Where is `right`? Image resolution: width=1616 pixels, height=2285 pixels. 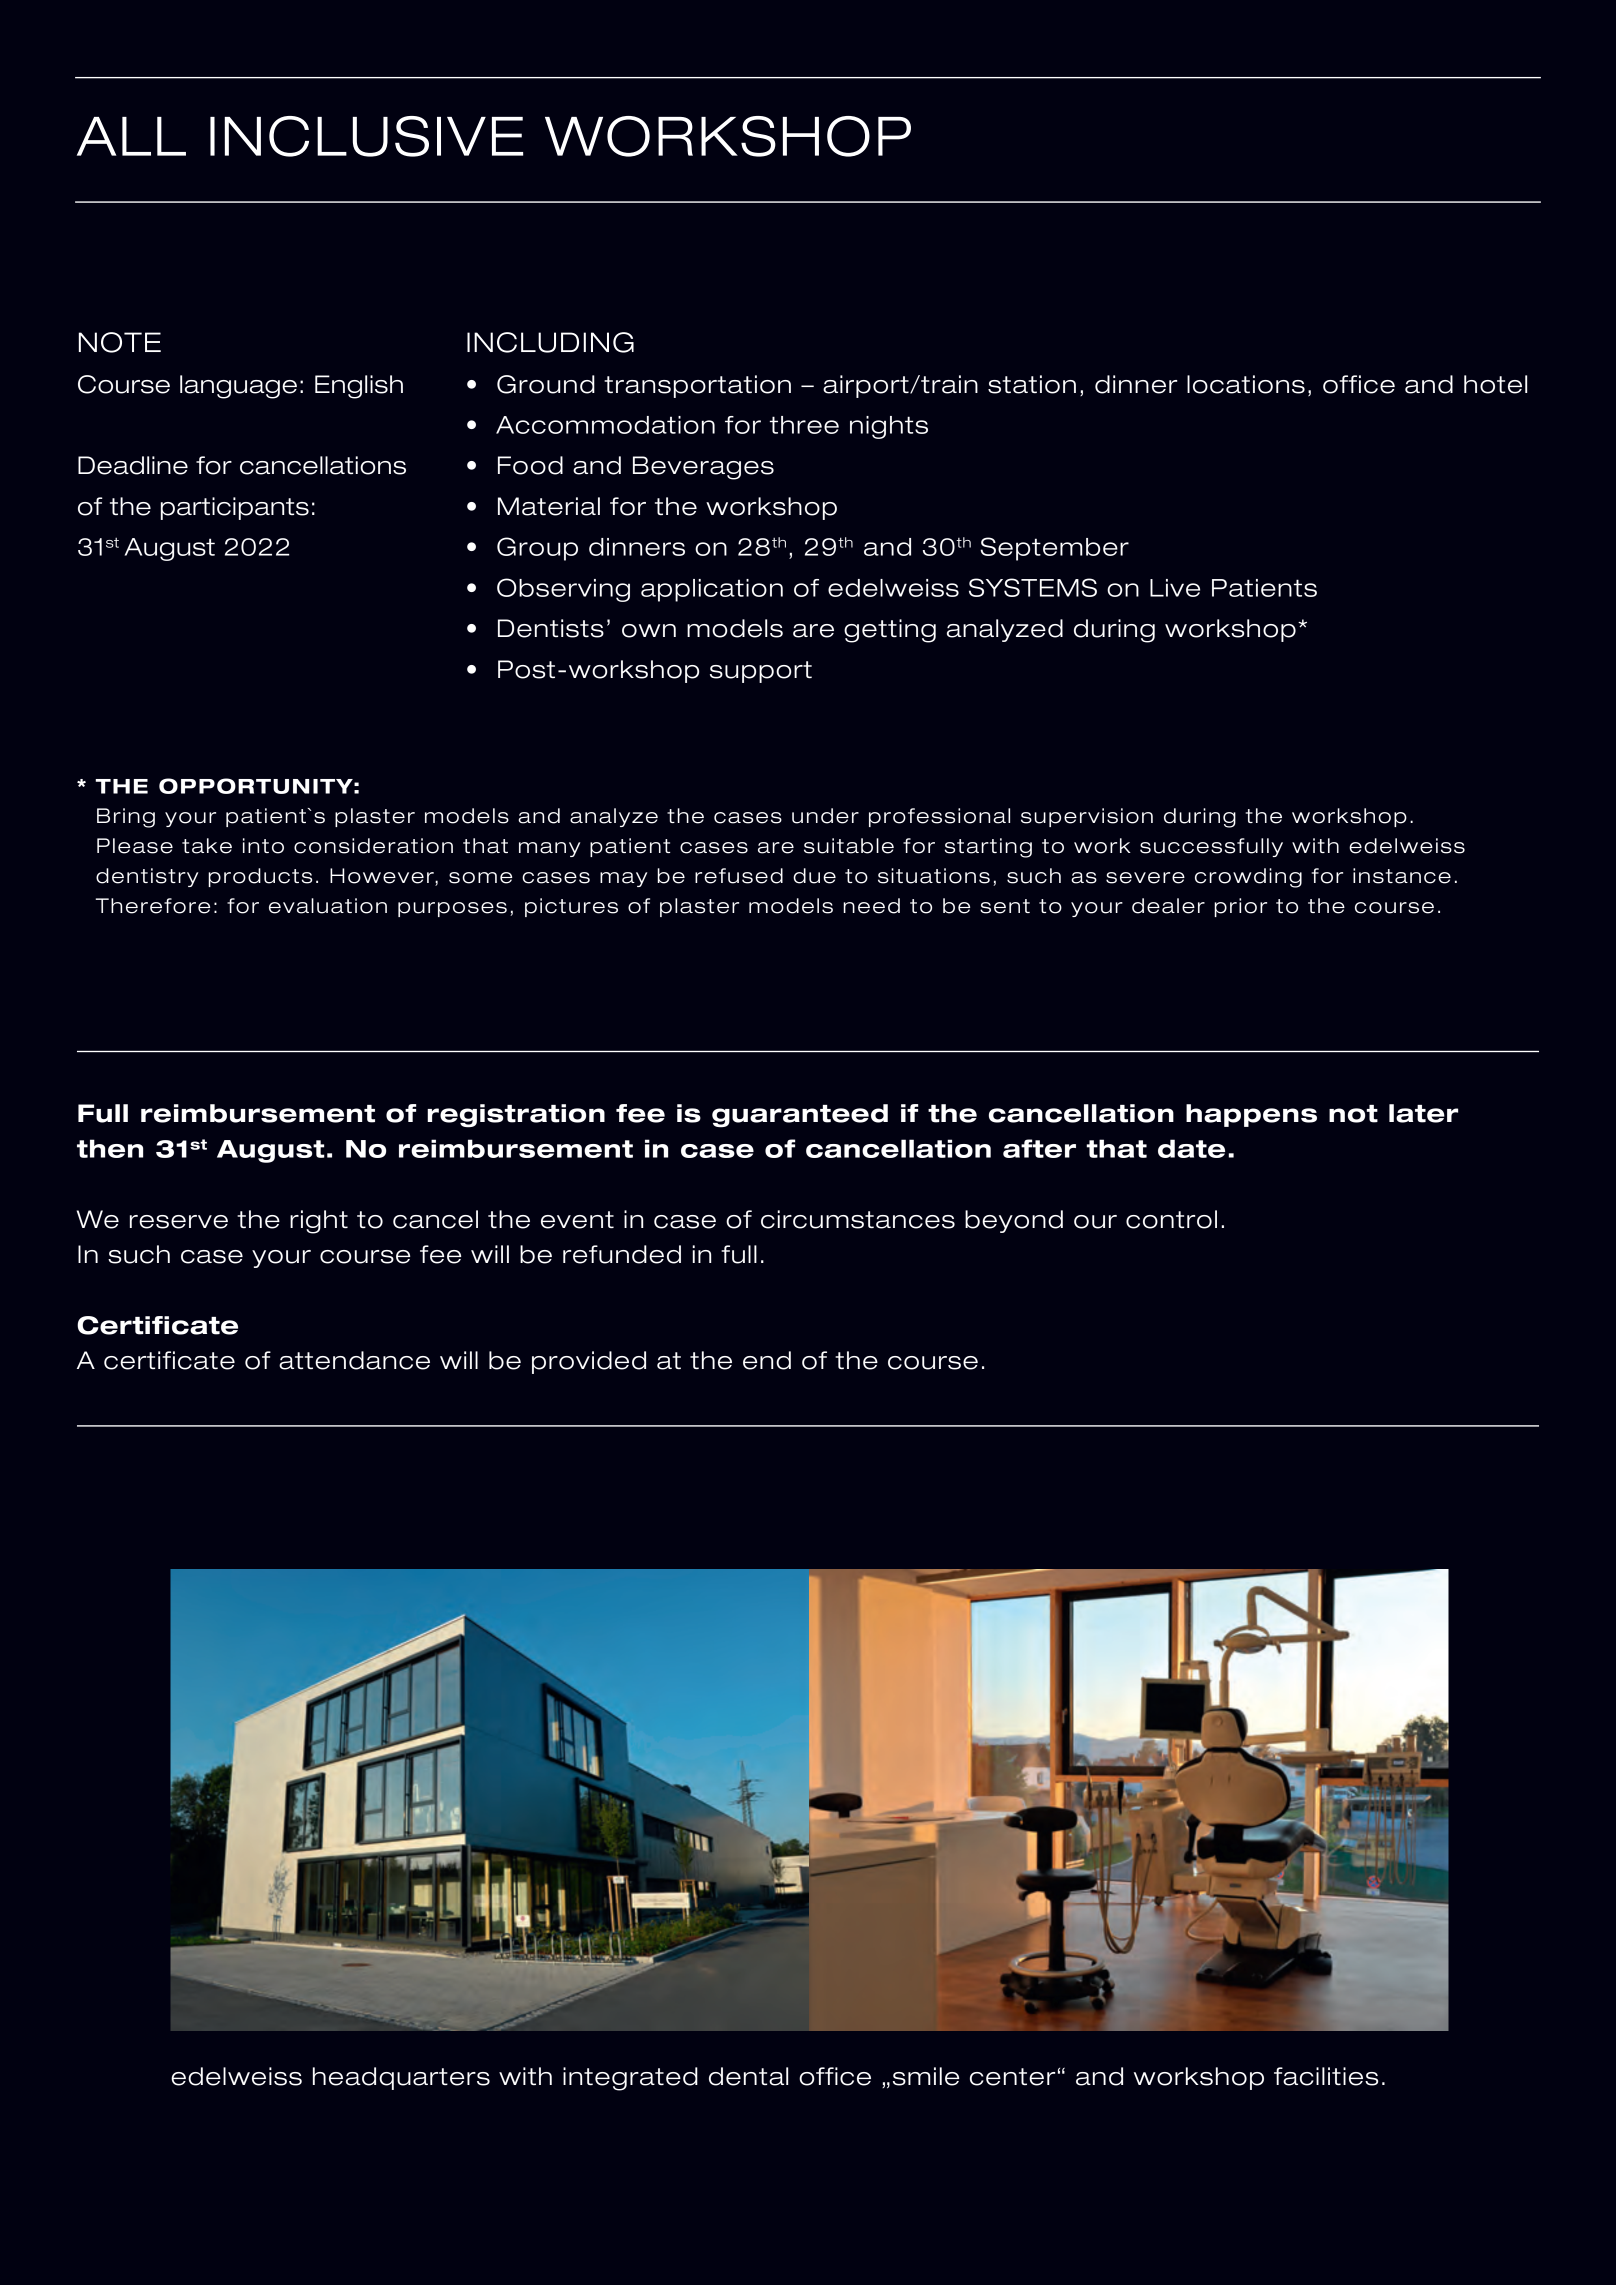
right is located at coordinates (319, 1222).
